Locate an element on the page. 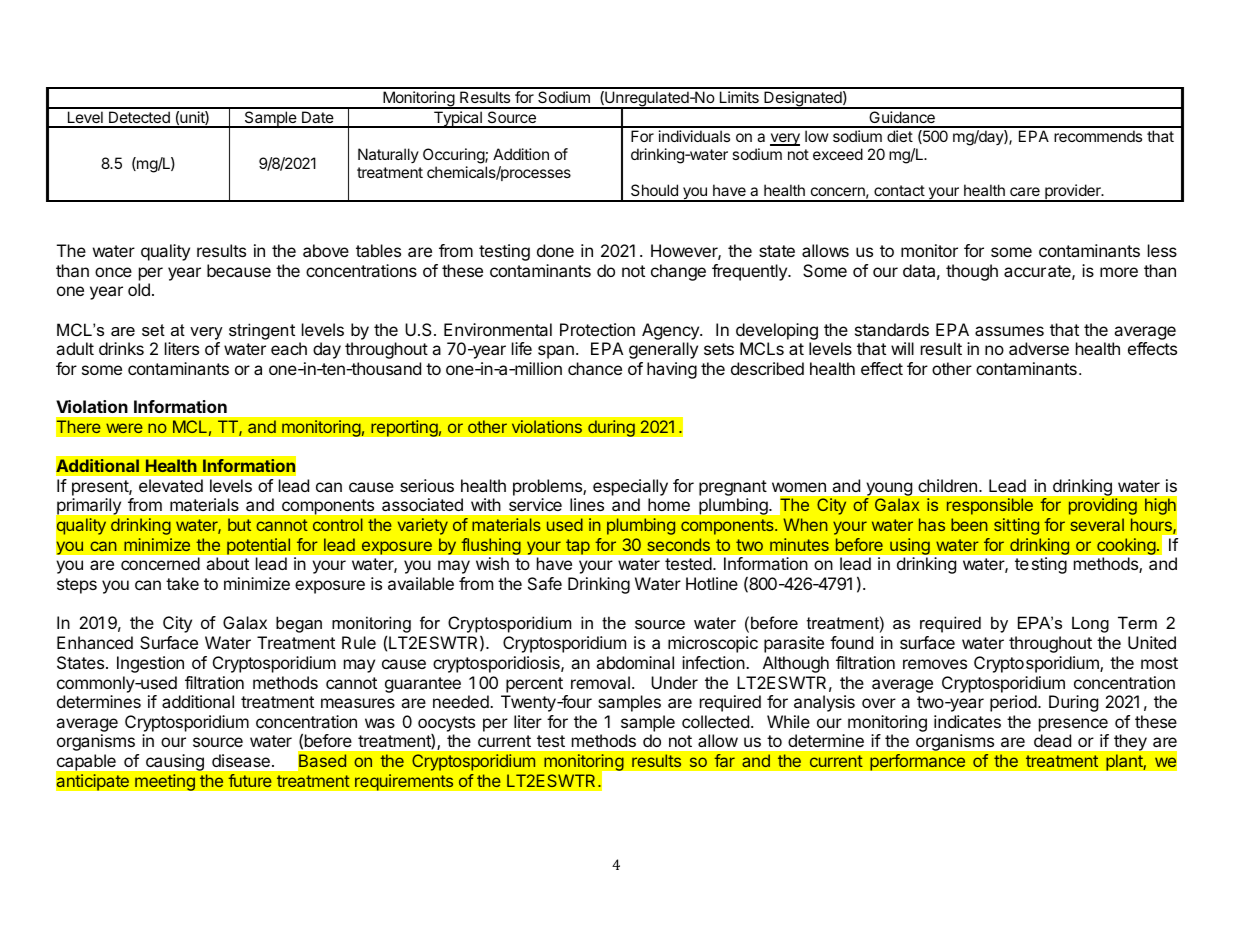 The image size is (1233, 952). were is located at coordinates (124, 428).
